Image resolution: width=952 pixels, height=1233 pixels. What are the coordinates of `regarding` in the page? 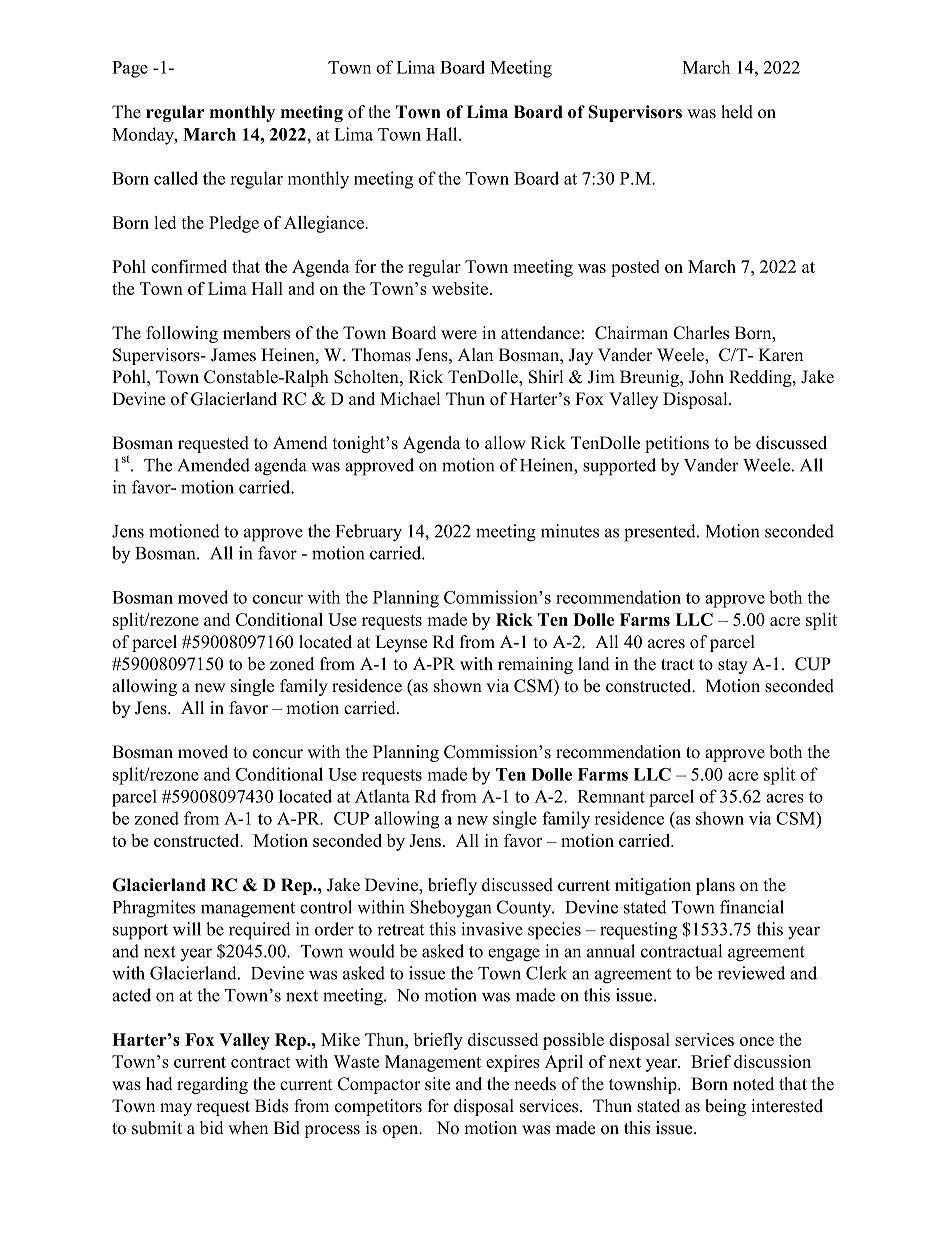 It's located at (212, 1085).
